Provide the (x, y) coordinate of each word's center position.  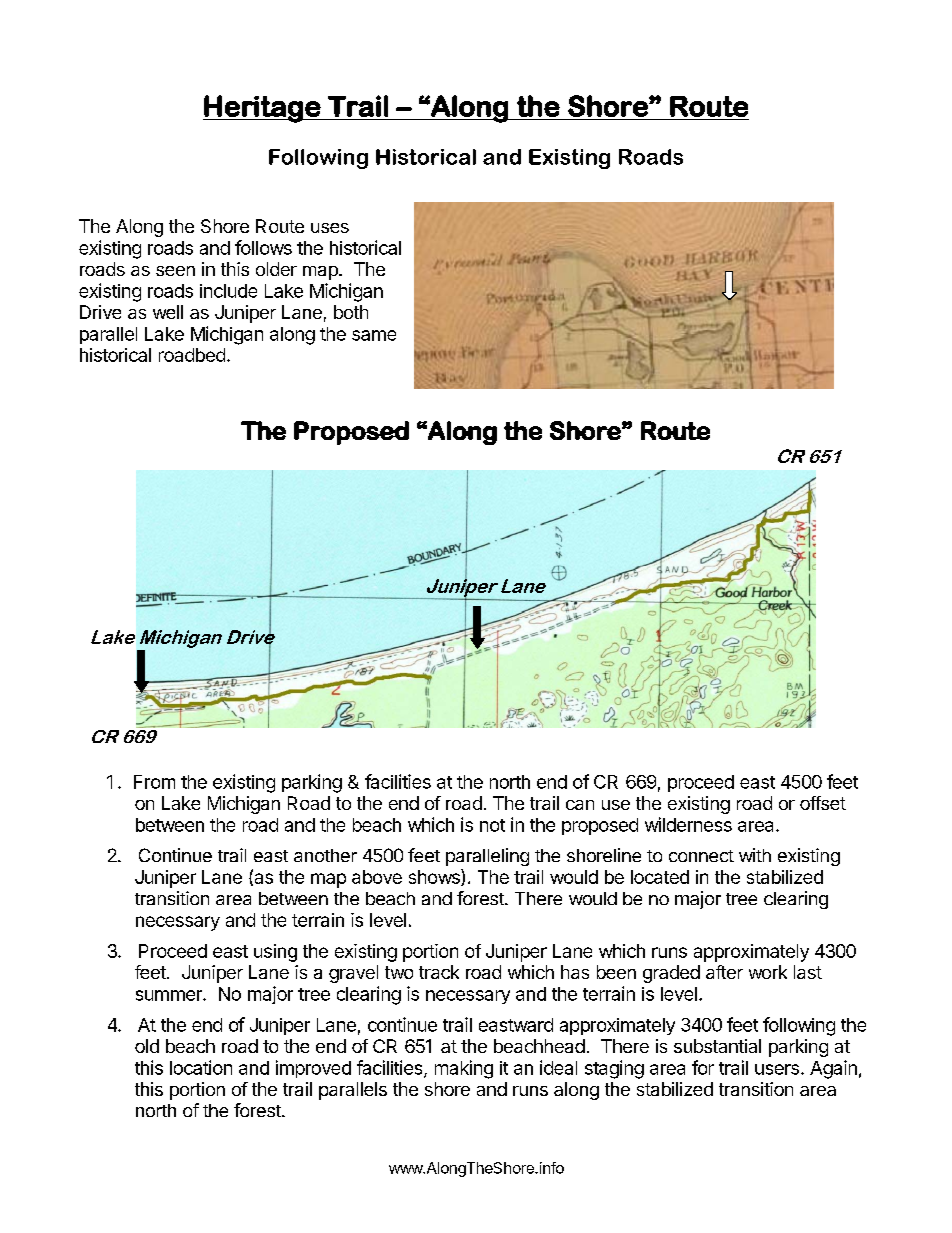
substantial (717, 1046)
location (201, 1067)
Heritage (263, 109)
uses (330, 228)
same (374, 335)
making (464, 1069)
